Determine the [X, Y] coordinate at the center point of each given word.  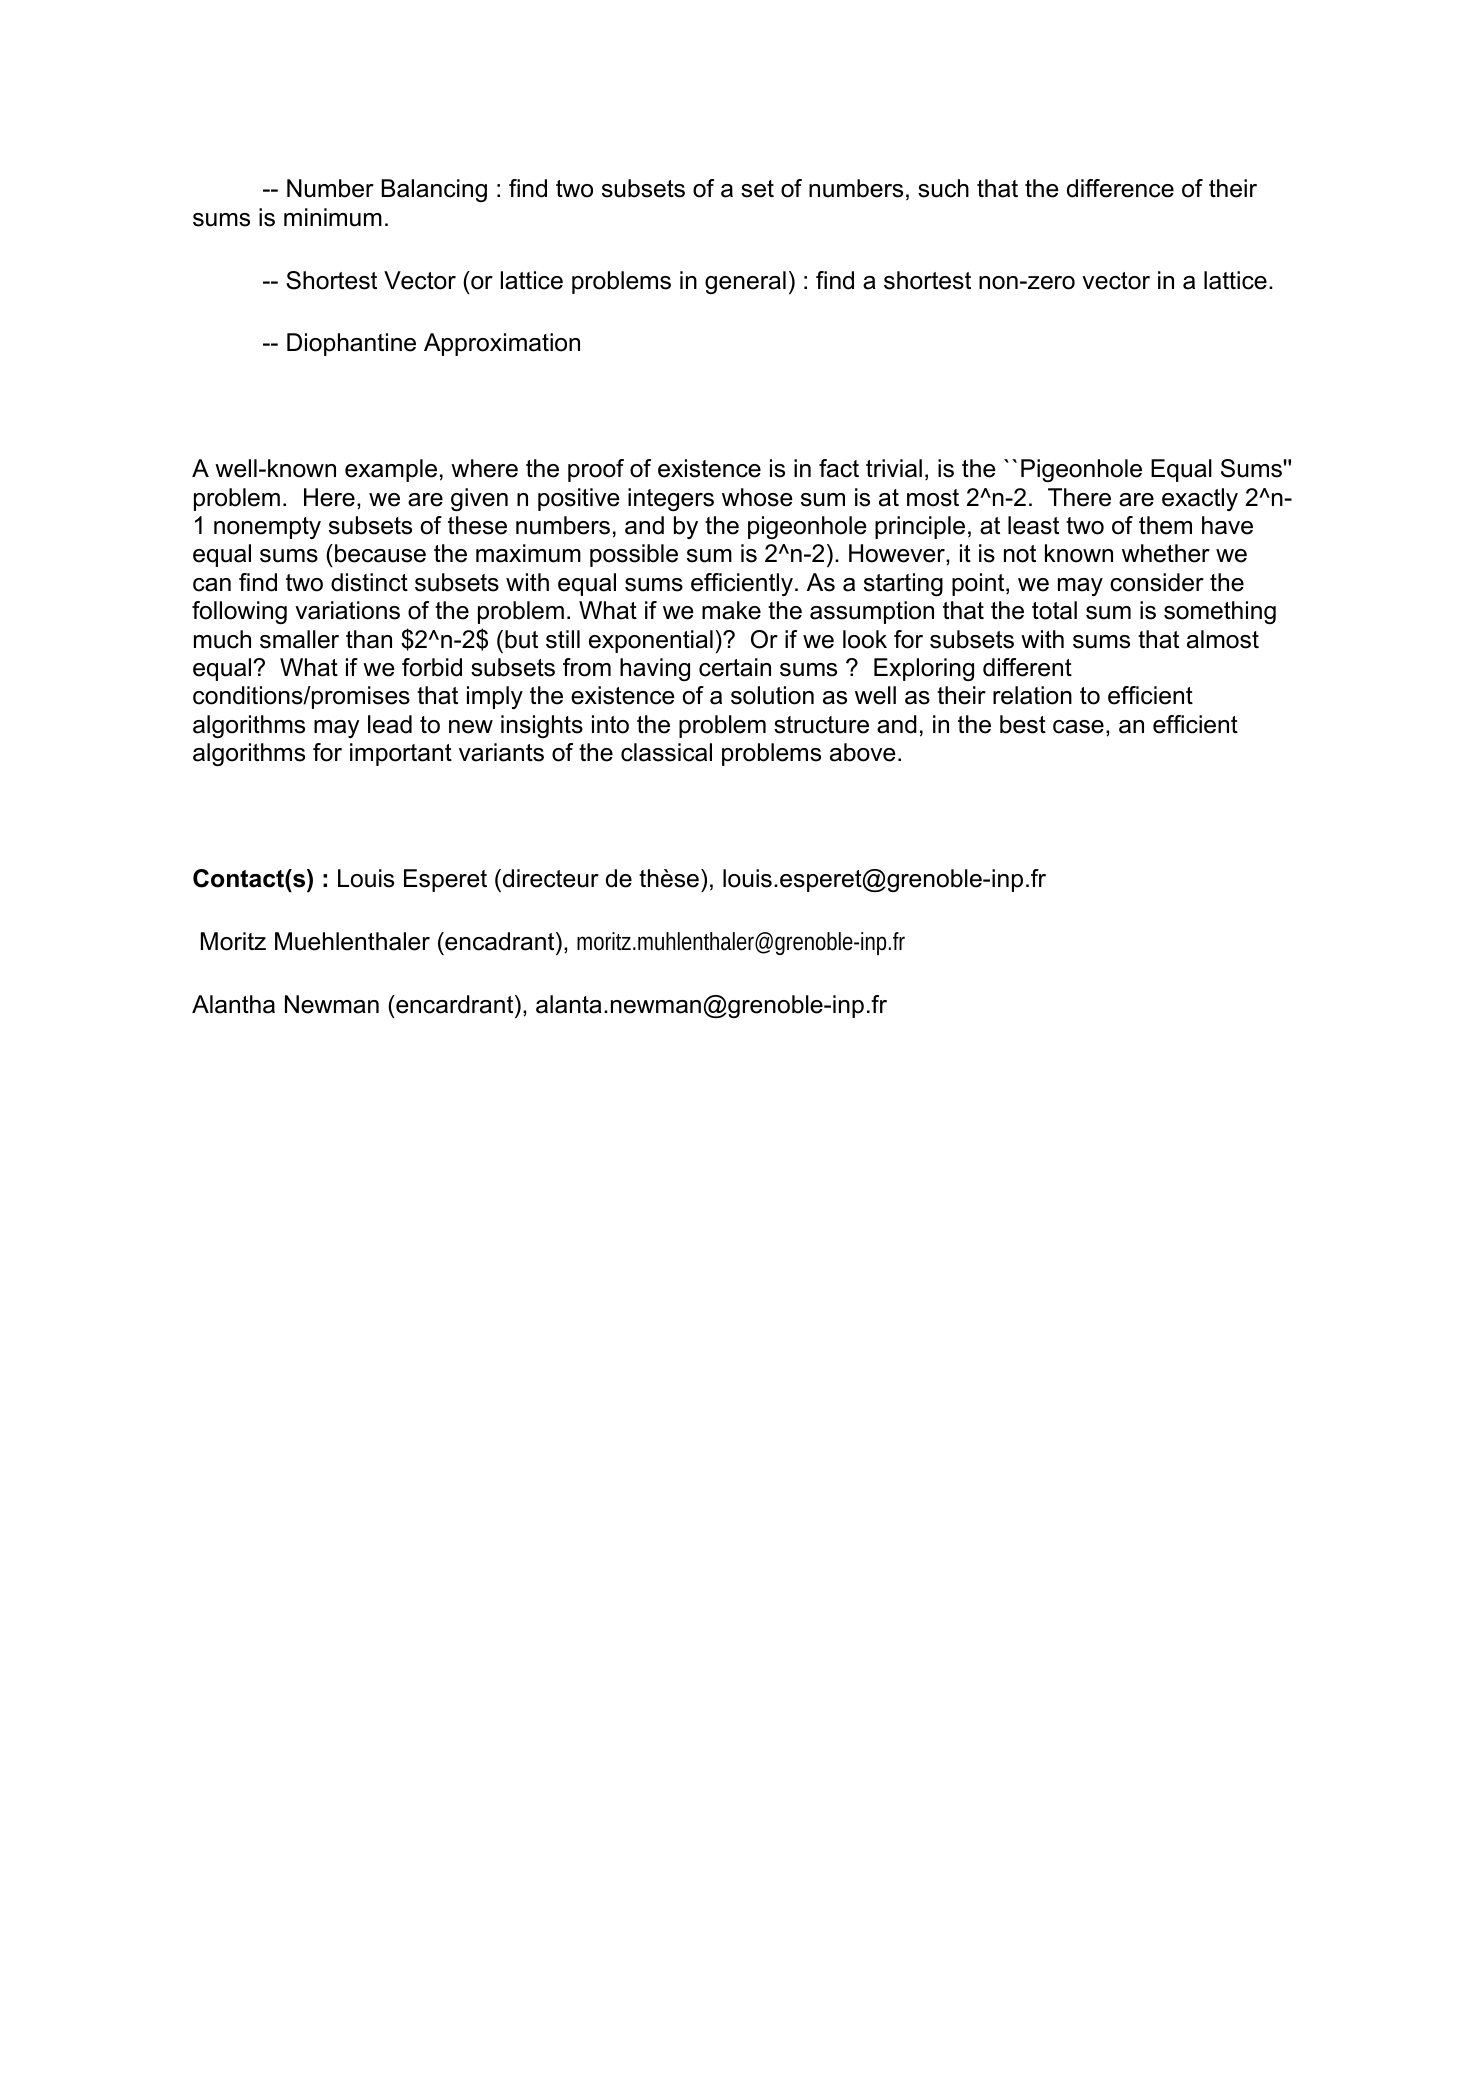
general [745, 282]
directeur [551, 878]
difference [1120, 188]
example [391, 470]
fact [839, 468]
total [1054, 610]
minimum [333, 217]
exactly [1200, 499]
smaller [299, 639]
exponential [651, 641]
